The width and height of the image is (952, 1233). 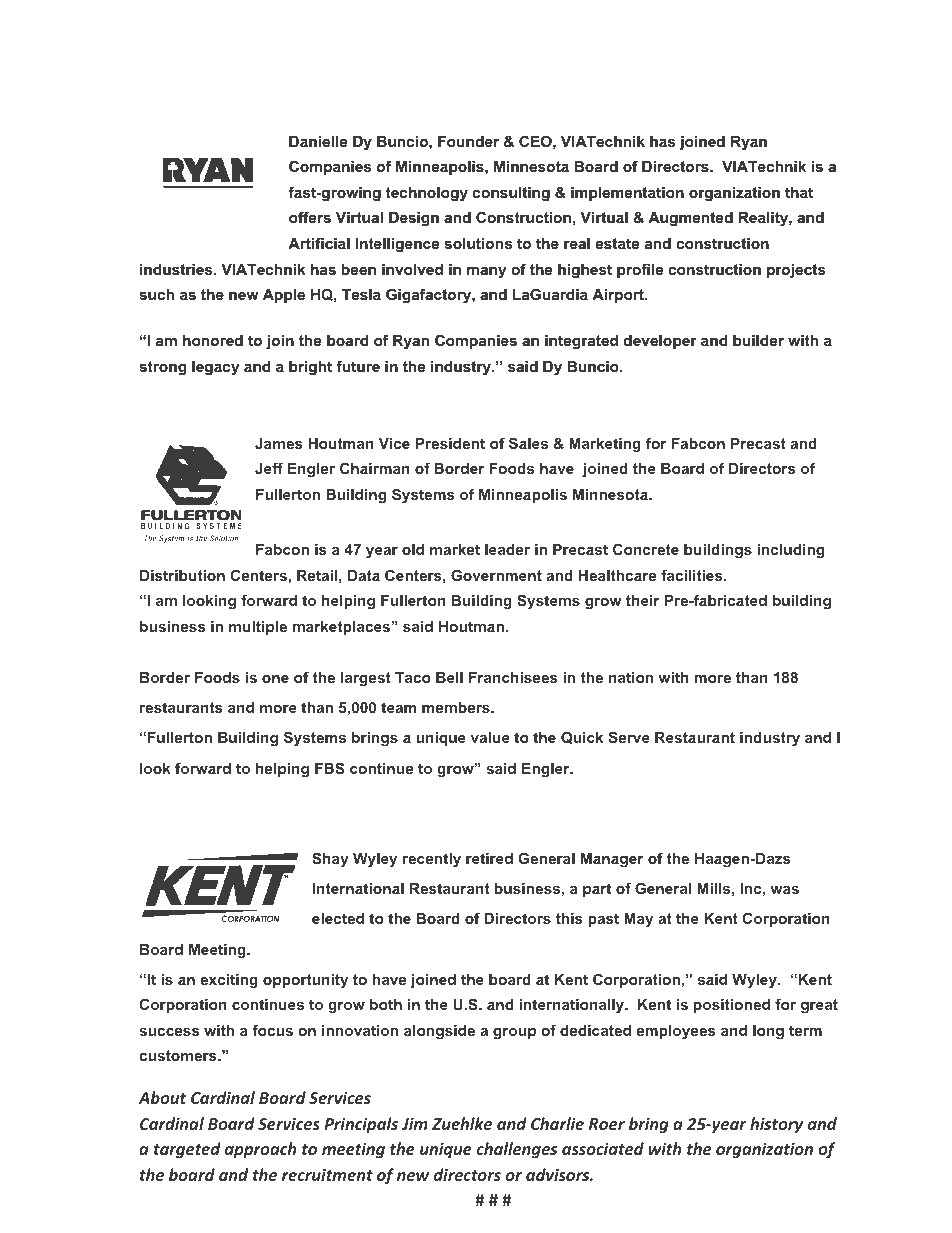 I want to click on Danielle, so click(x=318, y=141).
